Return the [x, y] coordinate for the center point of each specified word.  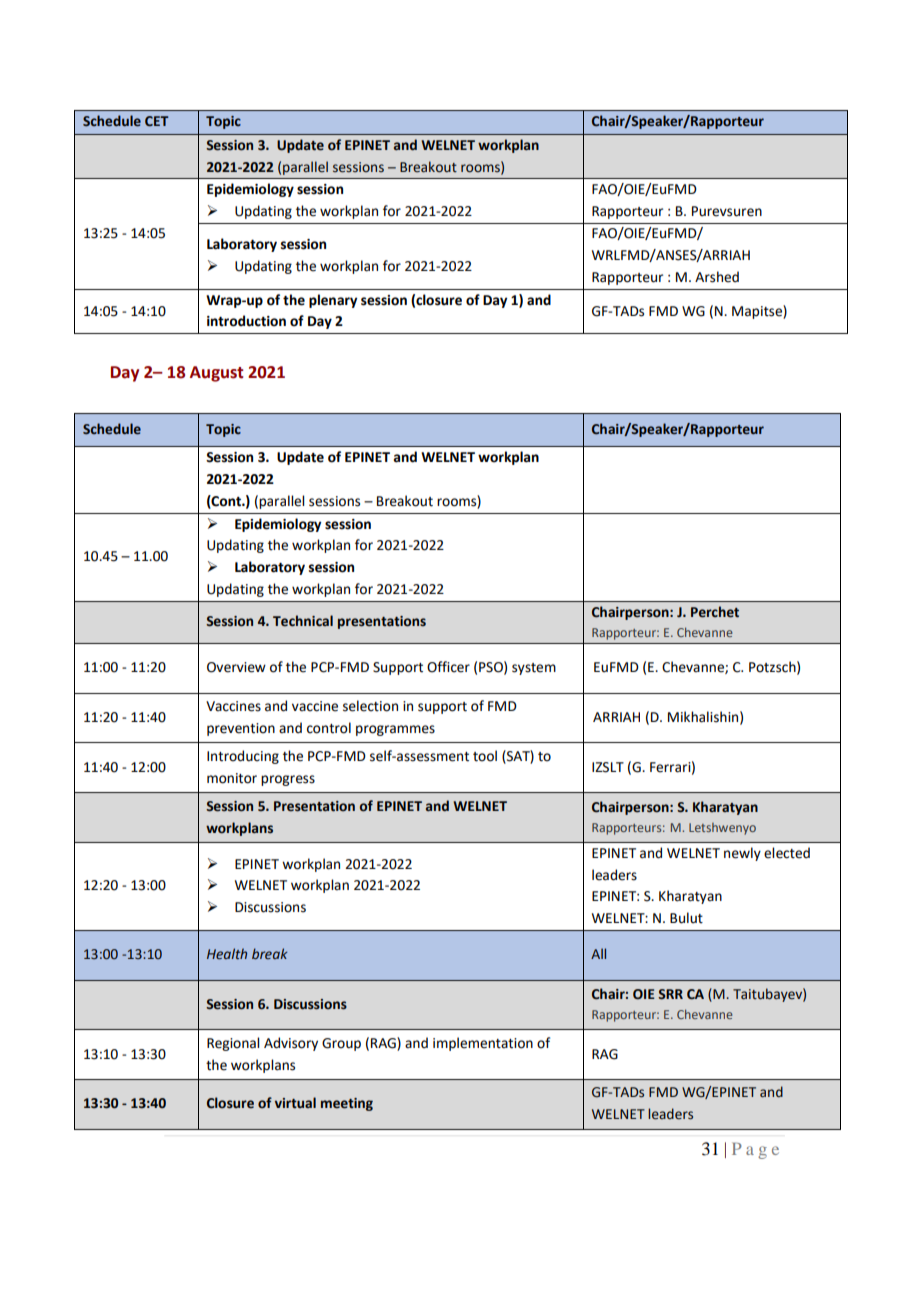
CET [157, 121]
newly [742, 854]
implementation [483, 1044]
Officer [448, 667]
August [216, 374]
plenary [333, 301]
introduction [246, 321]
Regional [233, 1044]
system [534, 669]
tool [485, 756]
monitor [232, 778]
